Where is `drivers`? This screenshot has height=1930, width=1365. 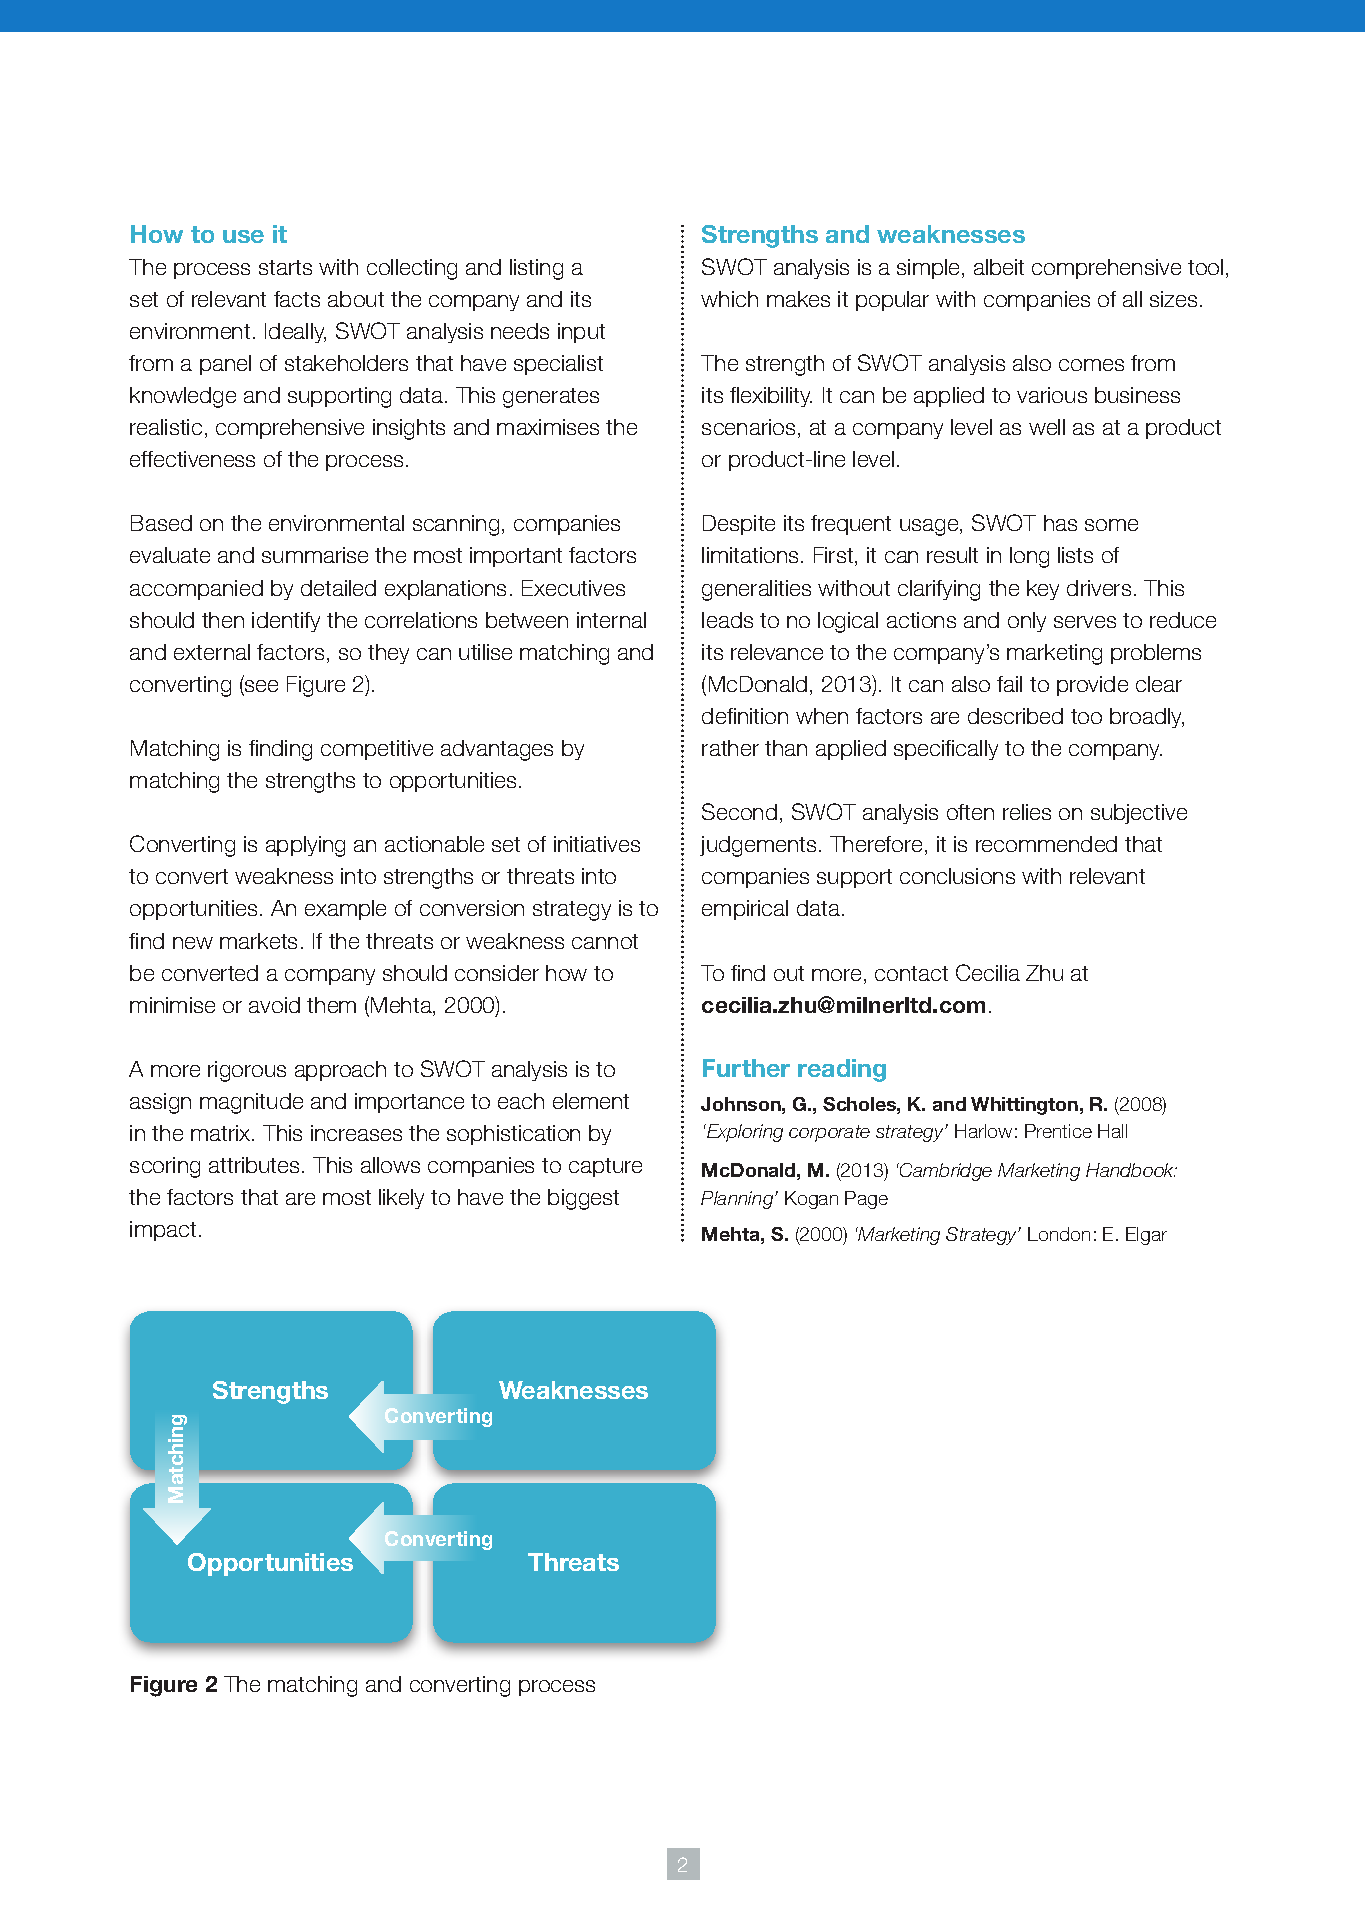 drivers is located at coordinates (1099, 588).
